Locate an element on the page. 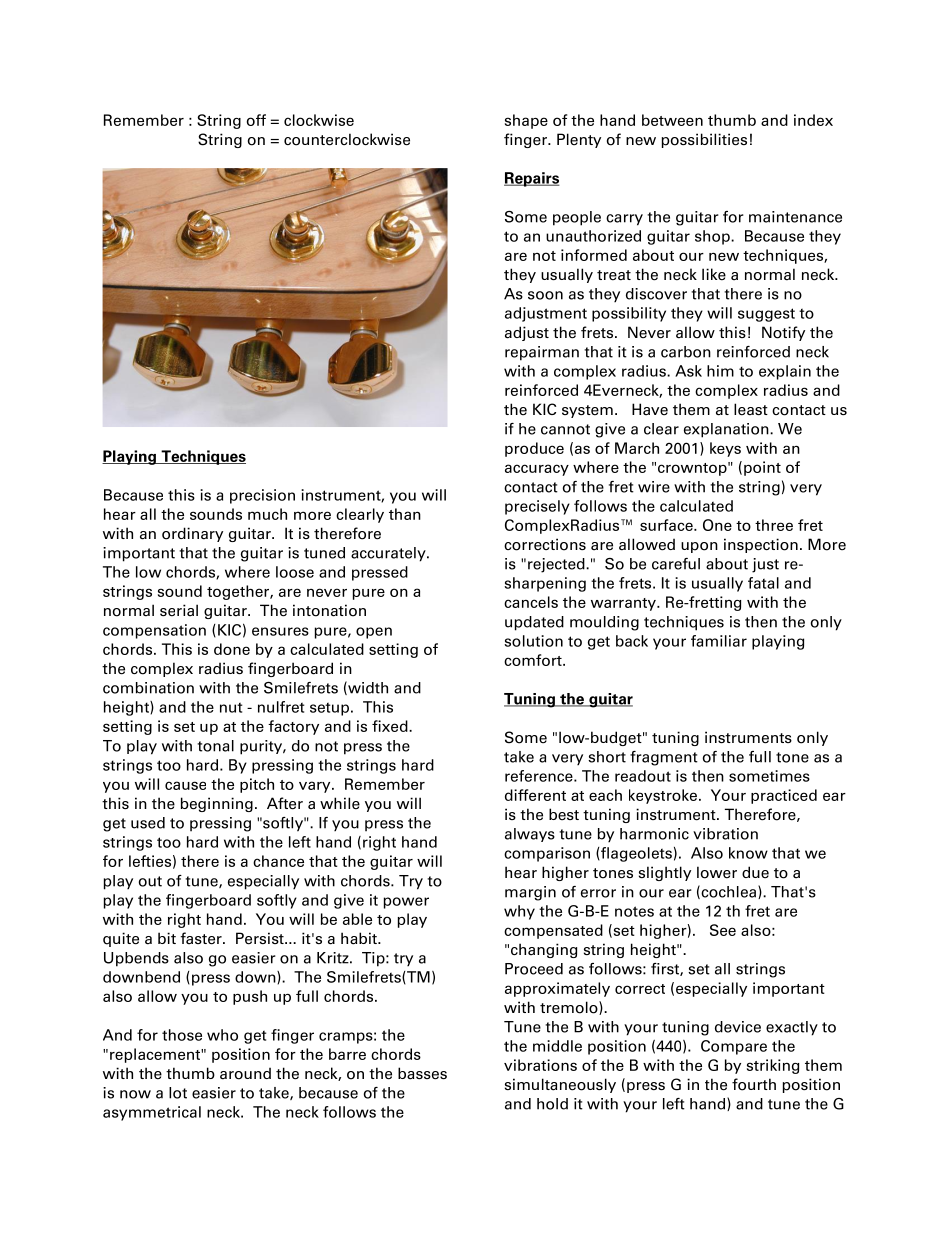  produce is located at coordinates (534, 449).
